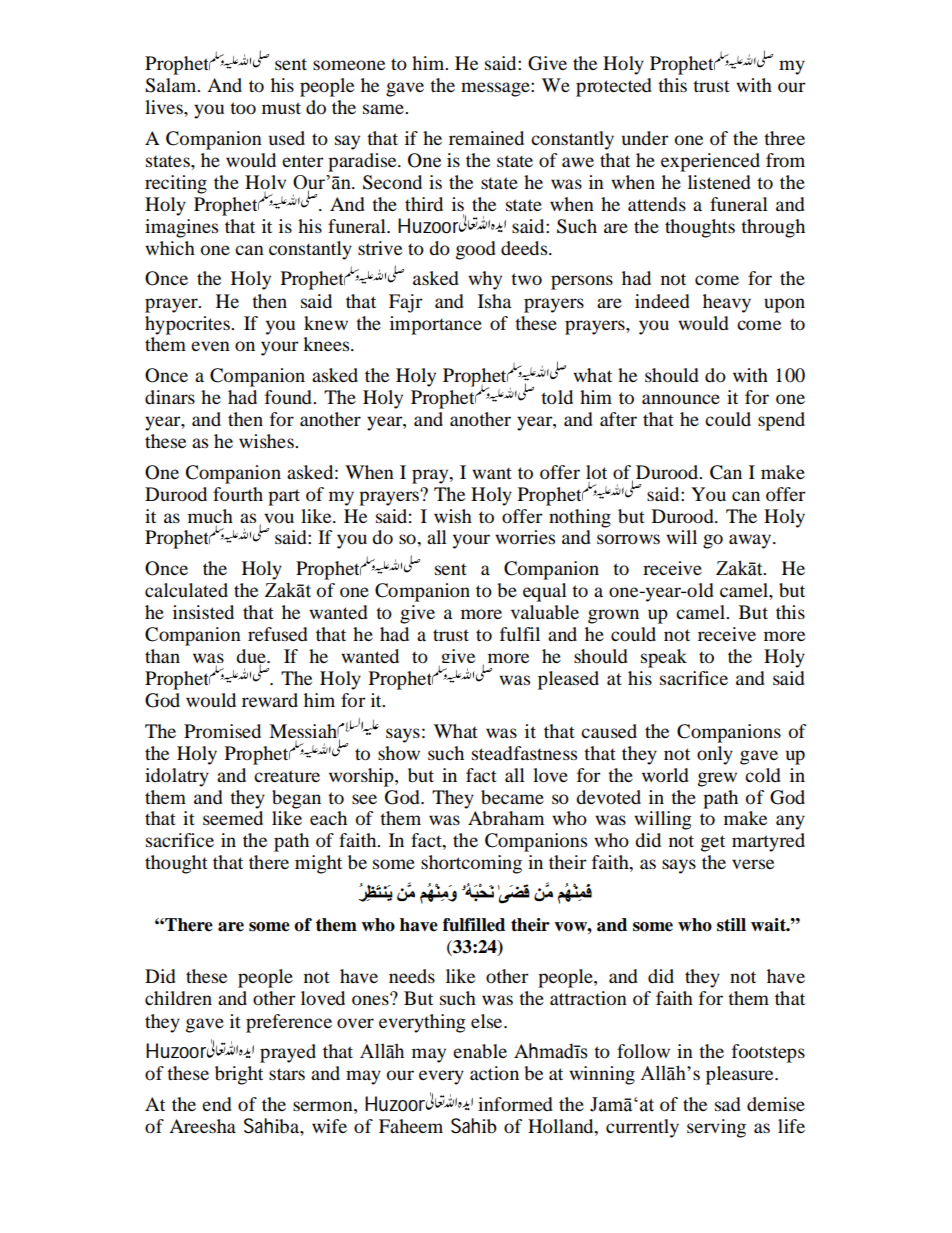 This document has width=952, height=1233. What do you see at coordinates (557, 397) in the document?
I see `told` at bounding box center [557, 397].
